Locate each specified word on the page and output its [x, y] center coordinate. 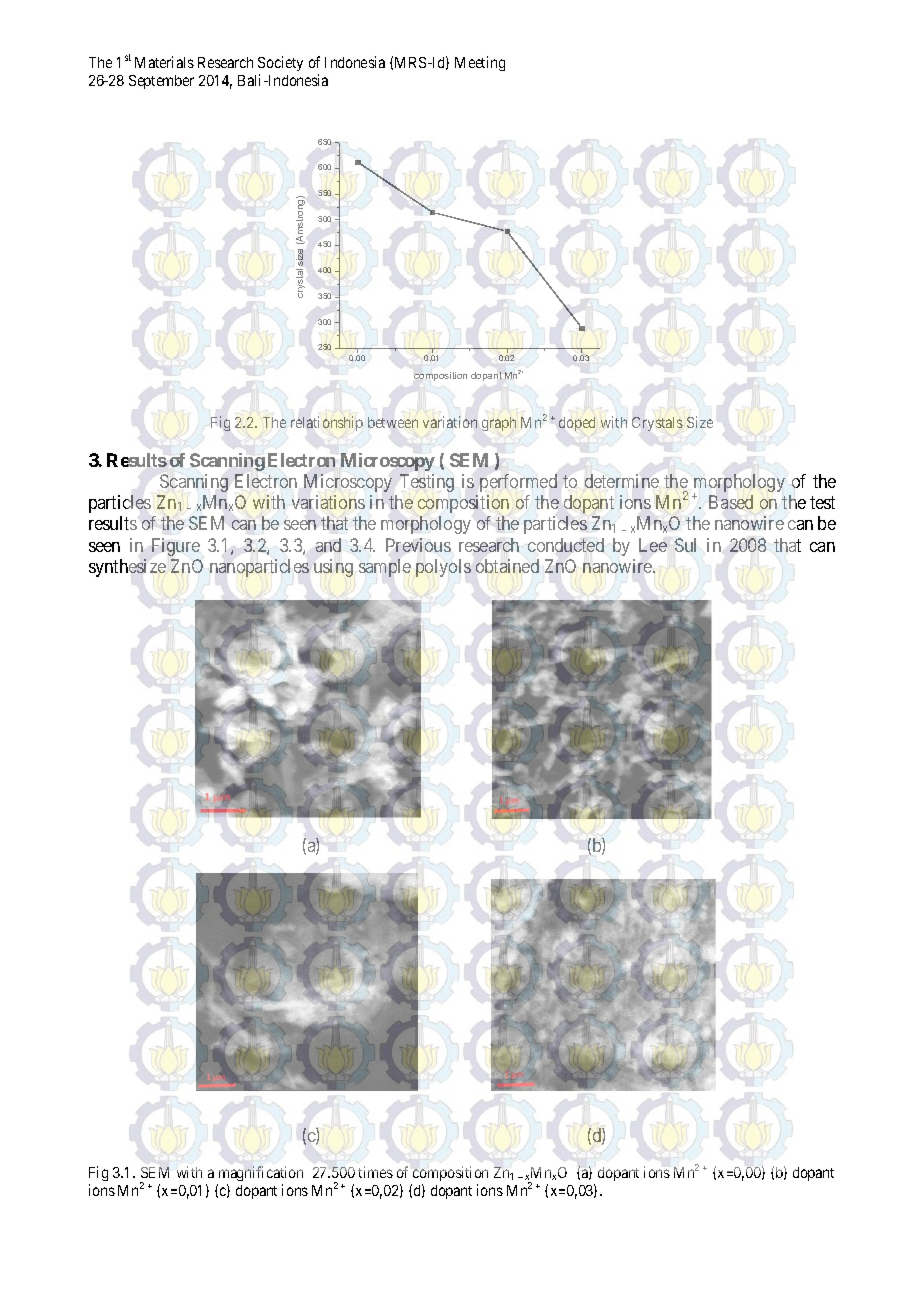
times [375, 1172]
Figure [176, 547]
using [333, 568]
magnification [261, 1173]
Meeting [480, 63]
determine [622, 481]
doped [577, 424]
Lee [653, 545]
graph [499, 424]
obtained [507, 566]
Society [280, 65]
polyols [443, 568]
